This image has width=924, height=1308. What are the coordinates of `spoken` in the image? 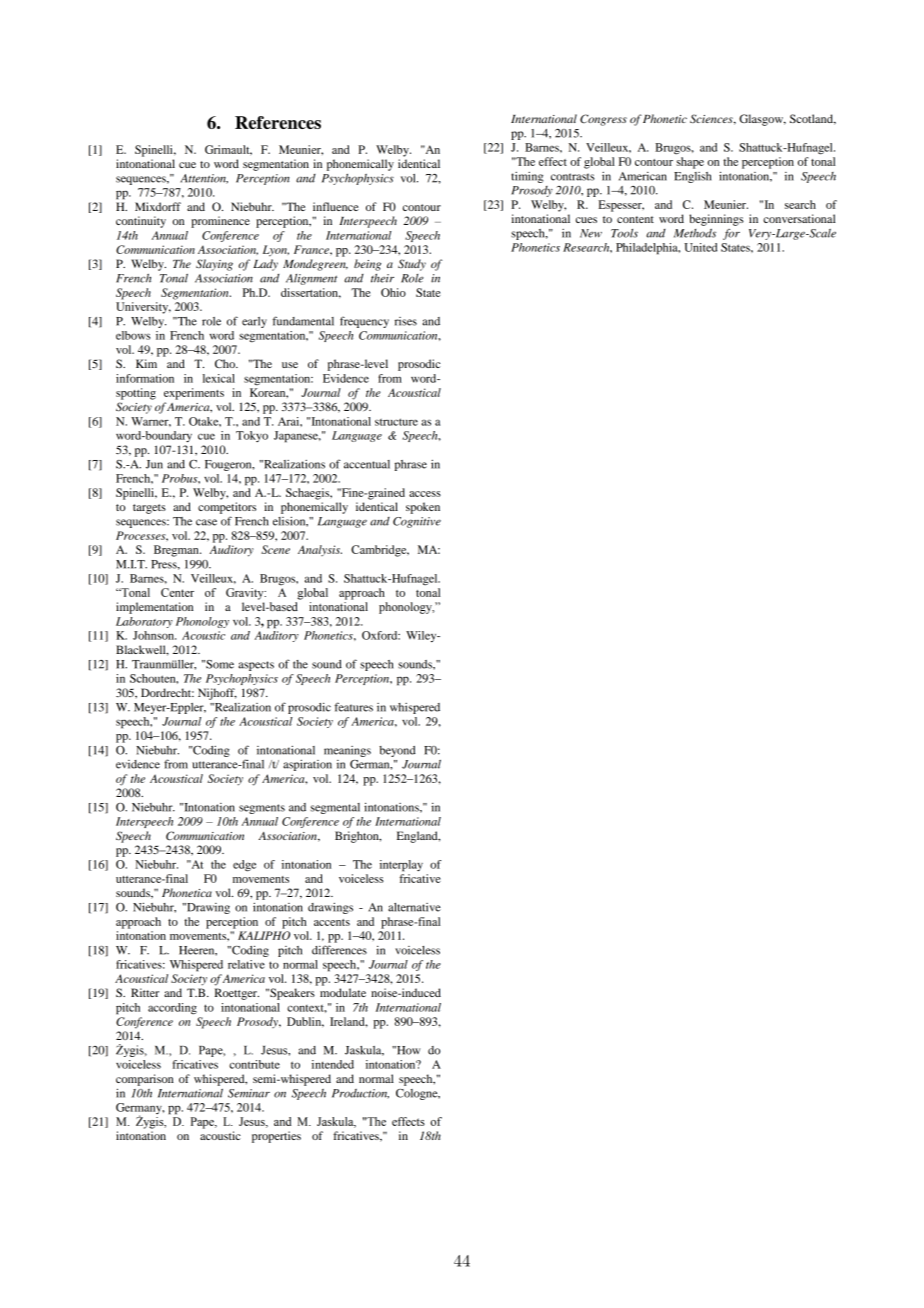 It's located at (423, 508).
